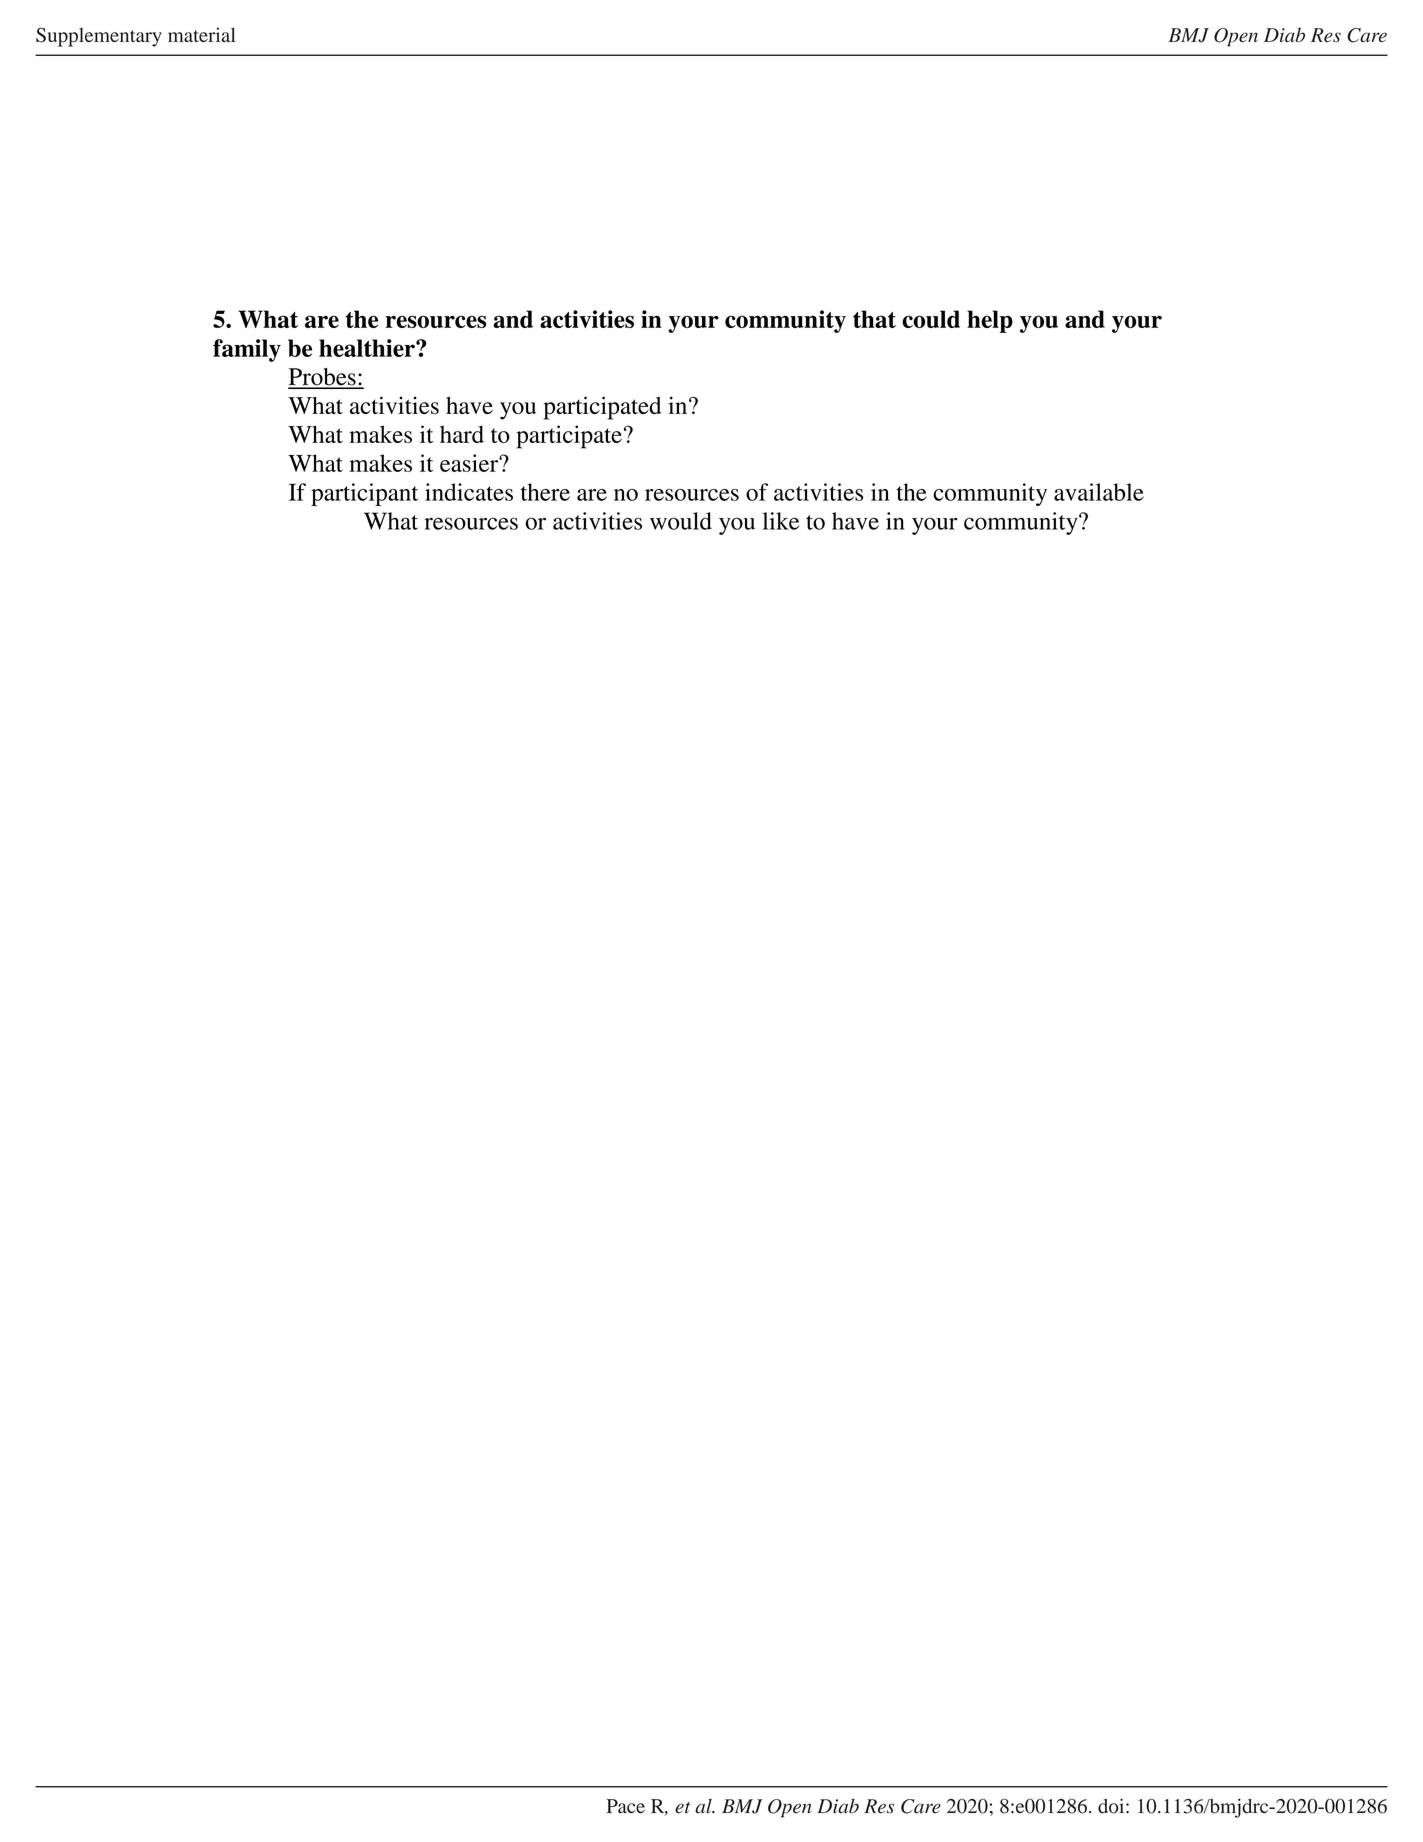  What do you see at coordinates (1112, 1806) in the screenshot?
I see `doi` at bounding box center [1112, 1806].
